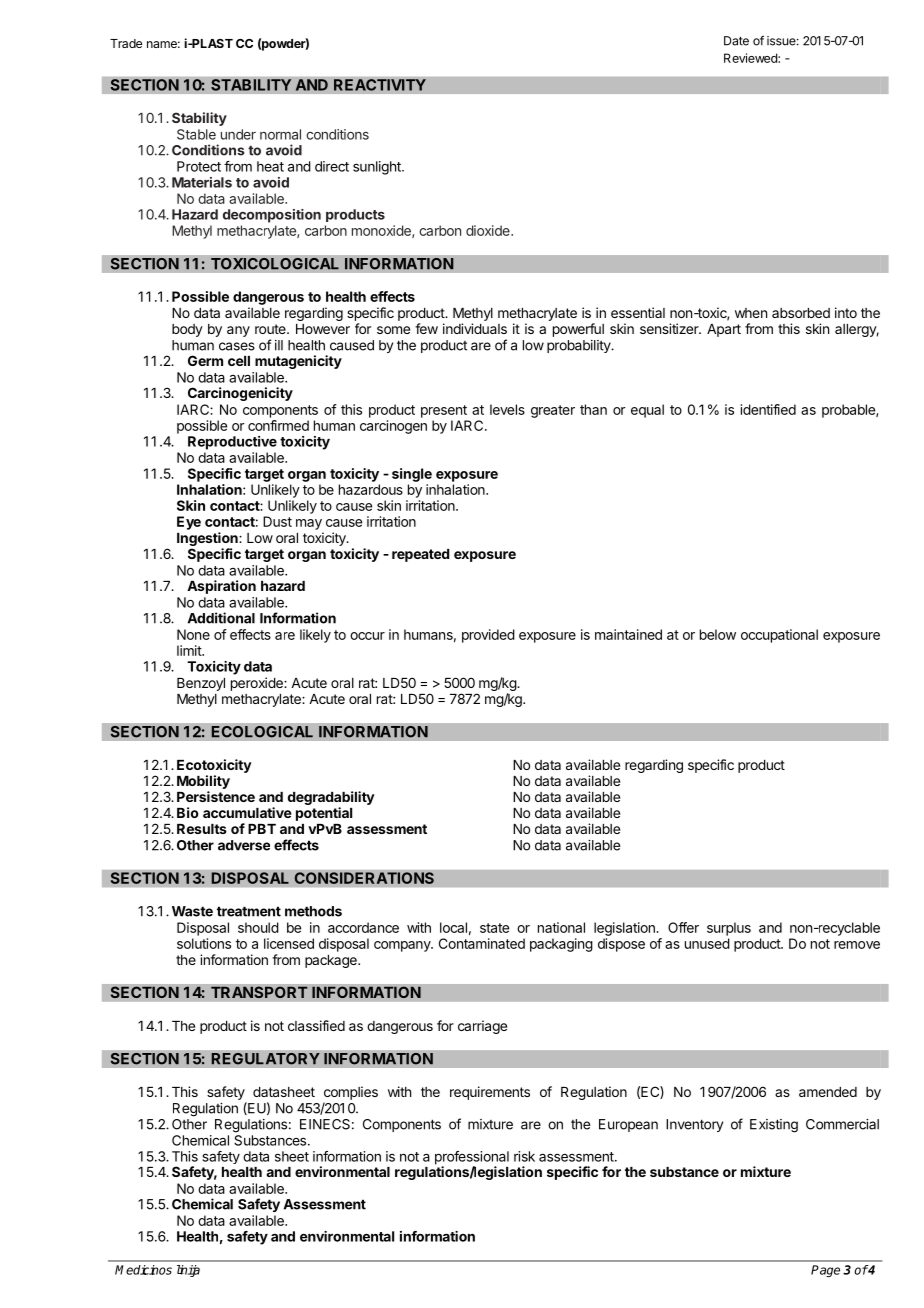  I want to click on Date, so click(736, 41).
